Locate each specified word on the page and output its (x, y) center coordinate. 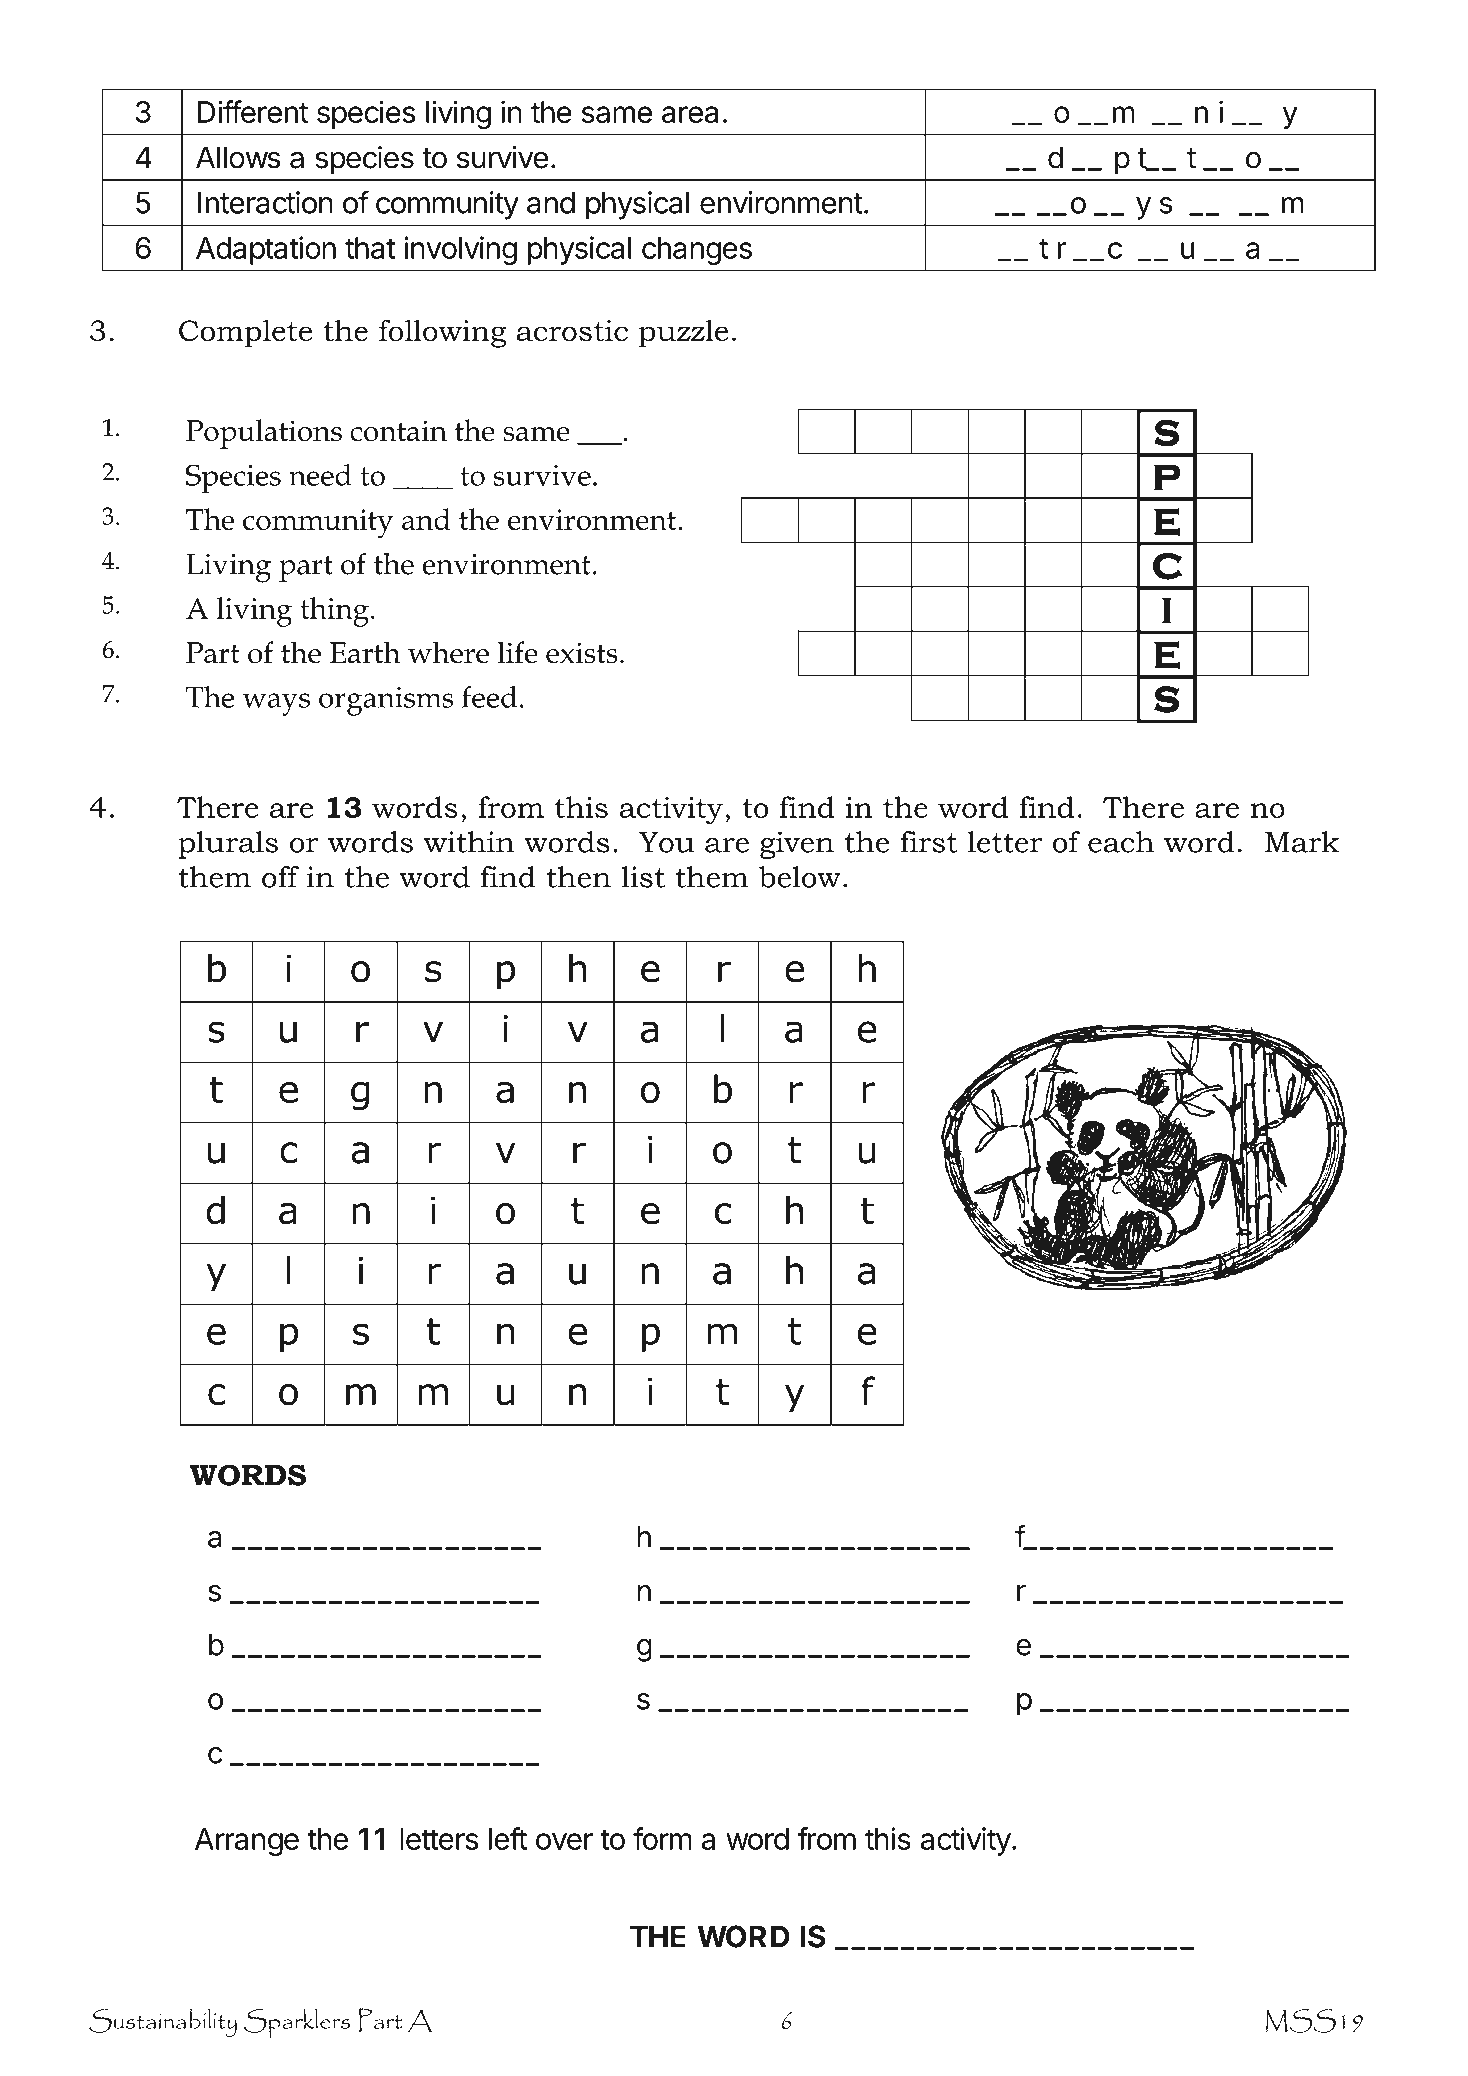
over (564, 1841)
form (662, 1838)
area (690, 114)
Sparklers (297, 2023)
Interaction (265, 202)
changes (697, 251)
